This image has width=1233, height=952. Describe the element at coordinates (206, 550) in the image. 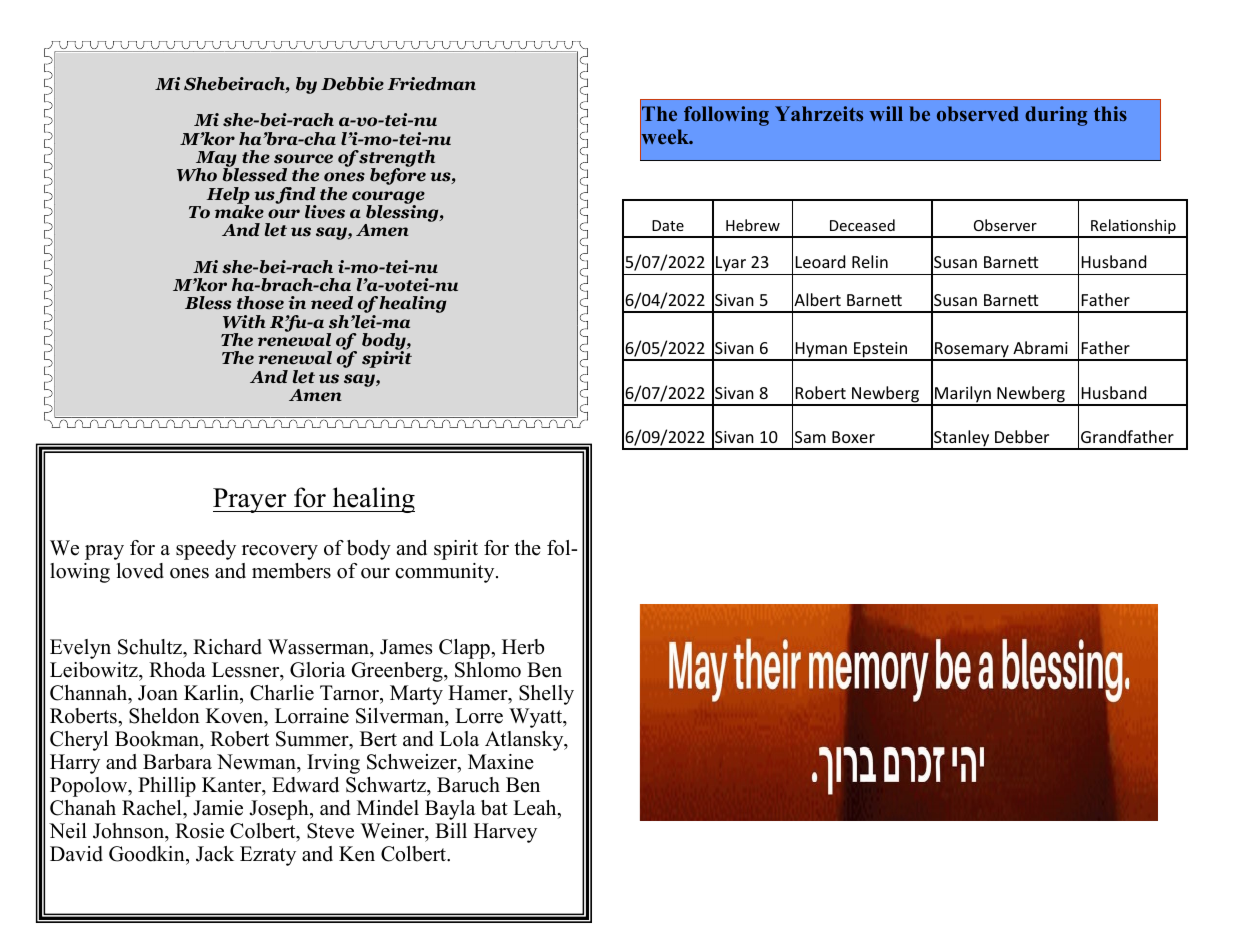

I see `speedy` at that location.
